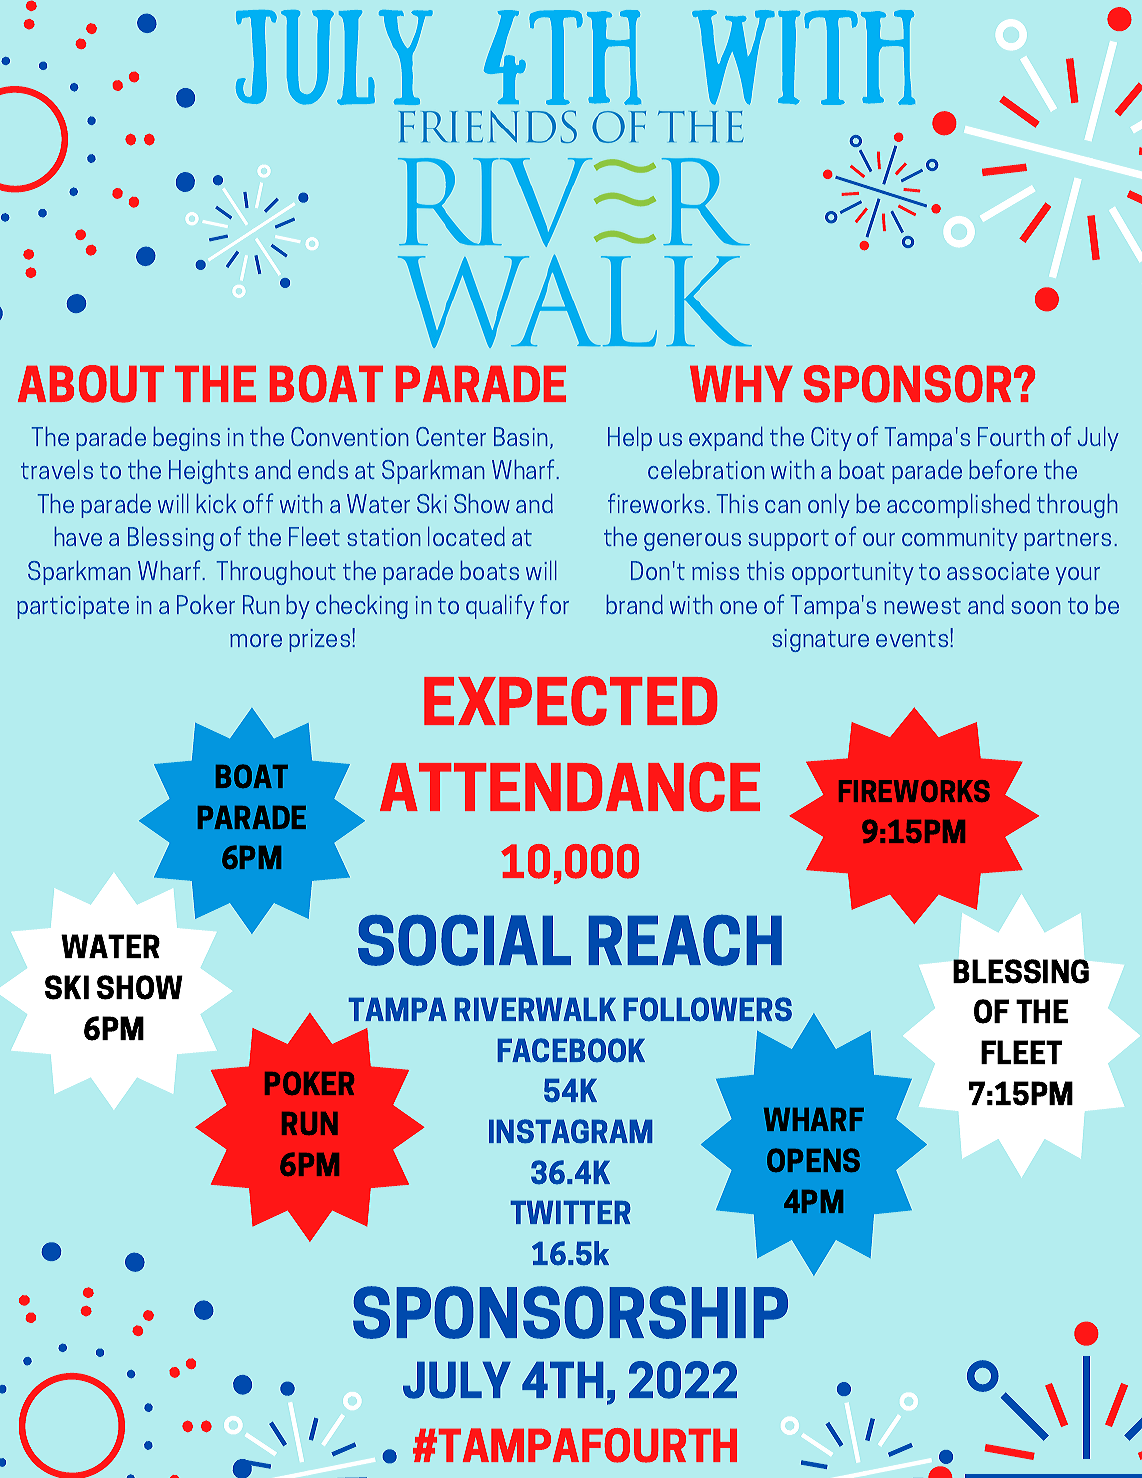  Describe the element at coordinates (831, 439) in the page. I see `City` at that location.
